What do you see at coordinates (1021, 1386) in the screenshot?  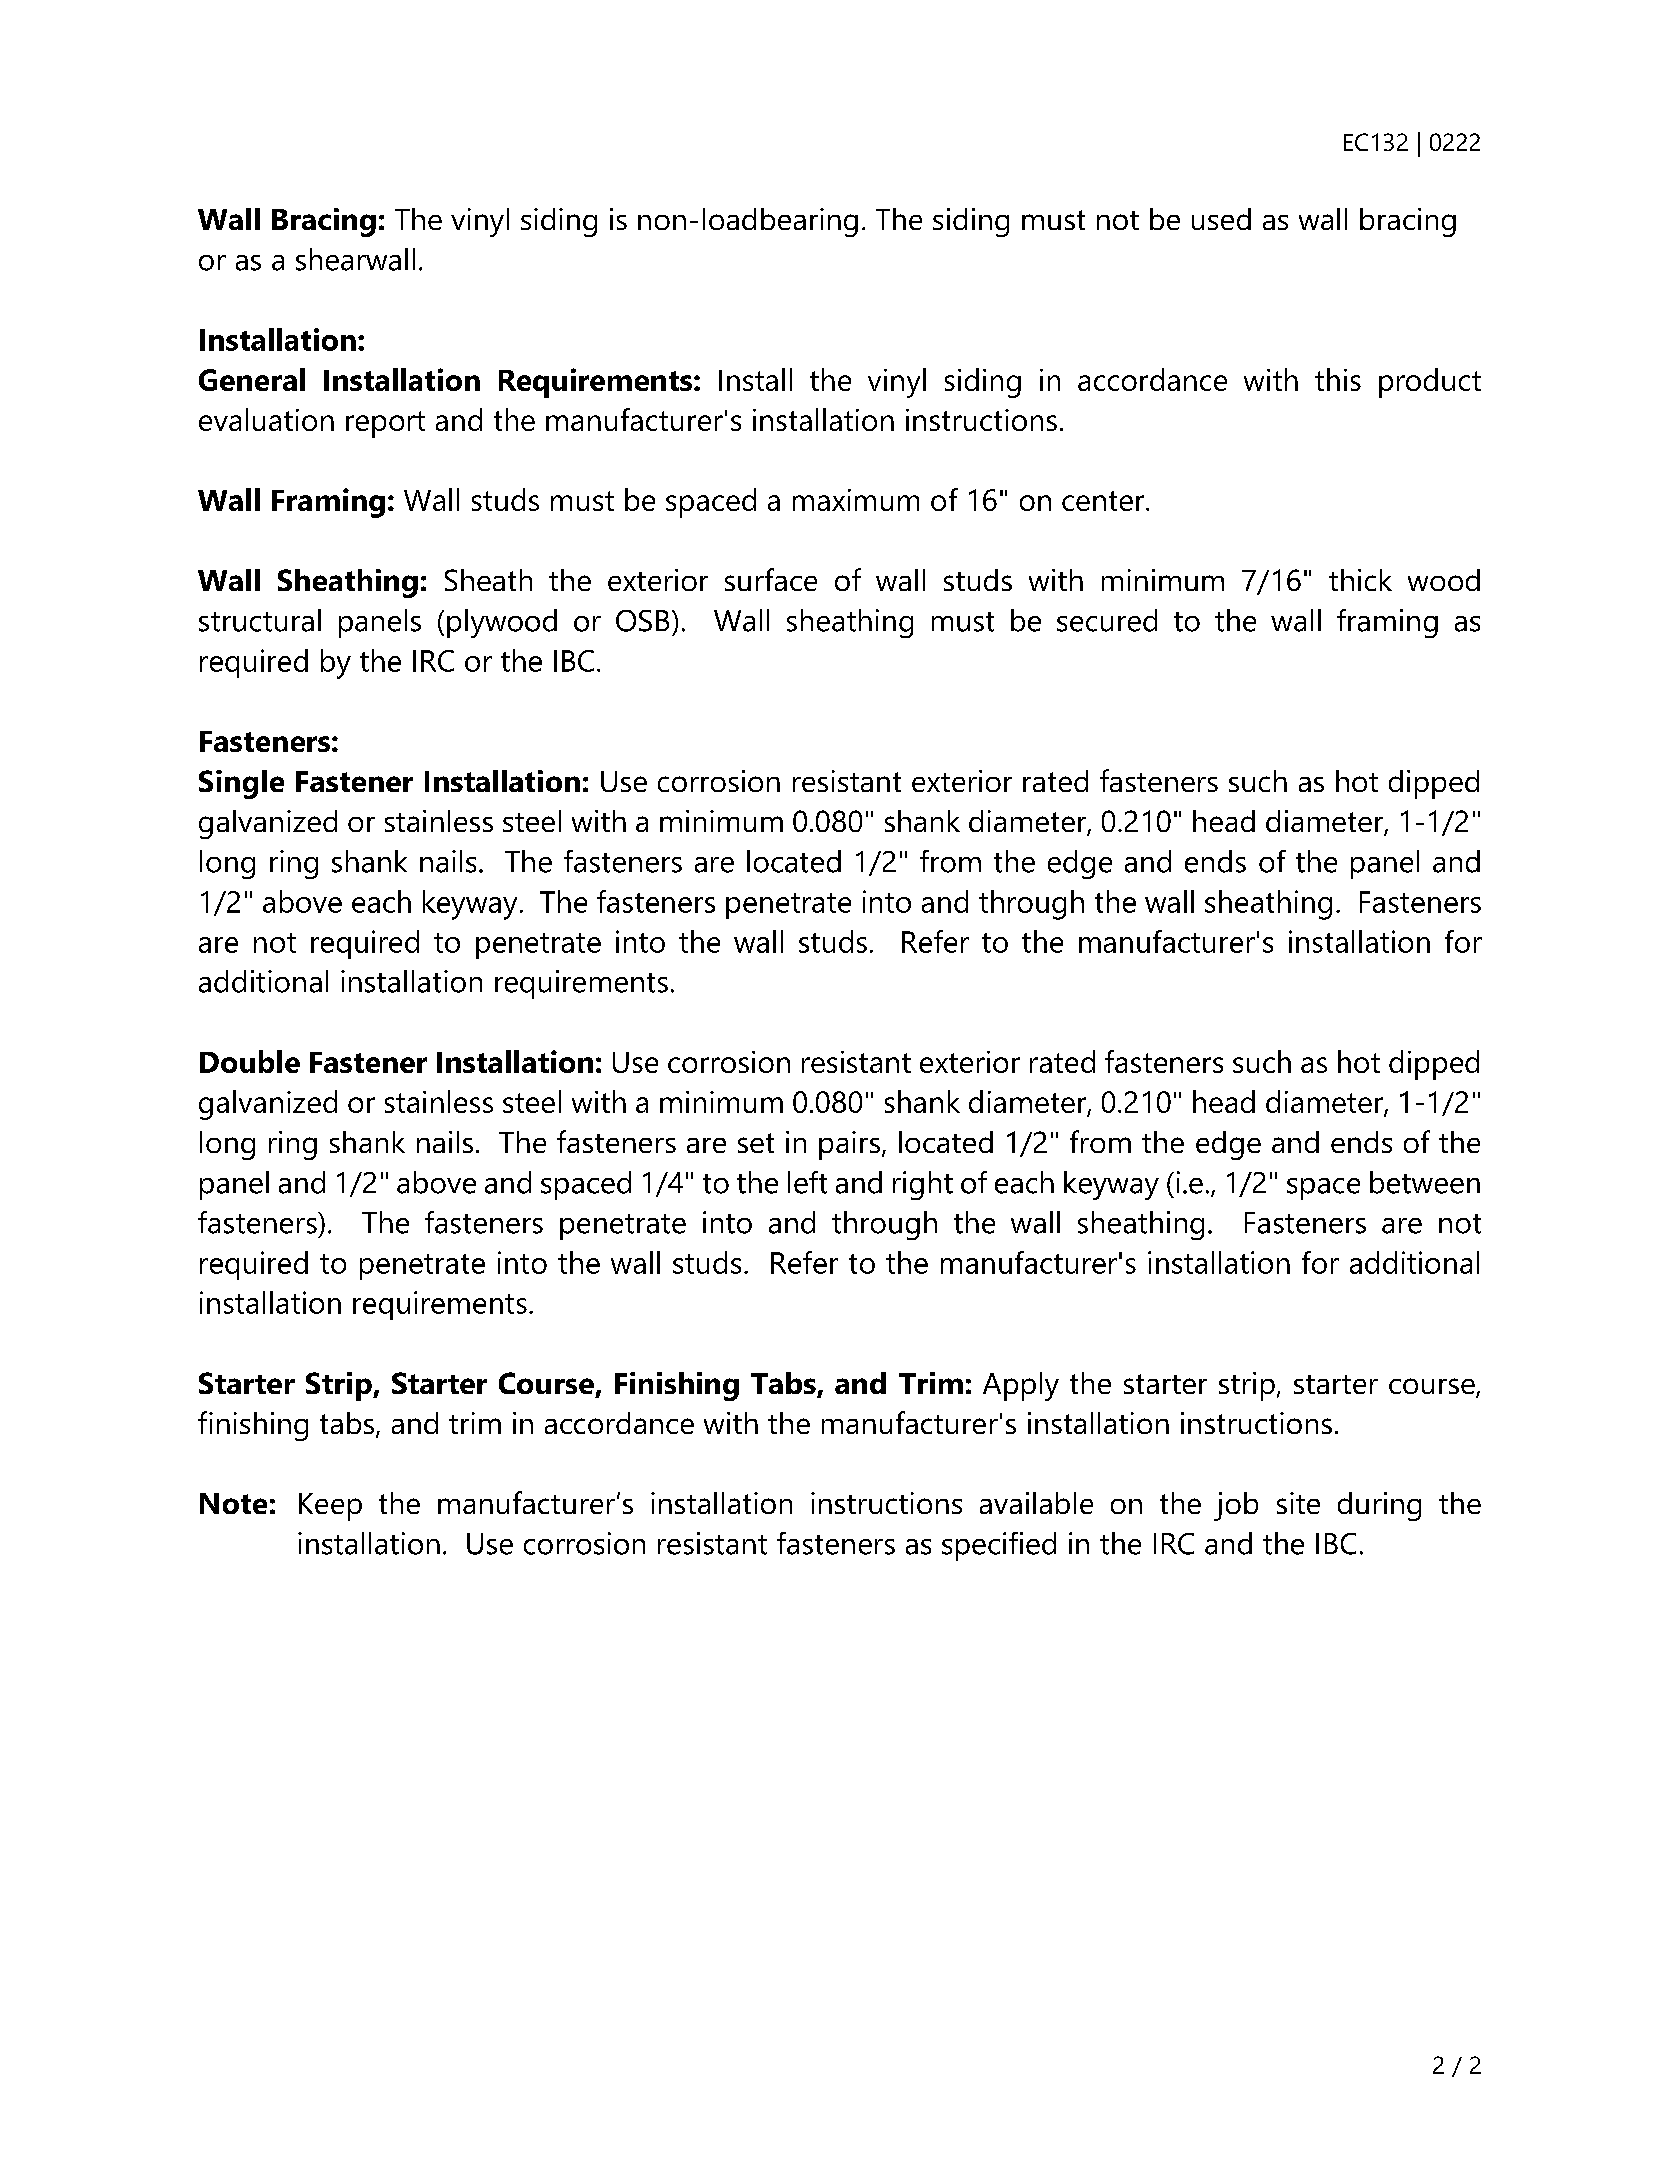 I see `Apply` at bounding box center [1021, 1386].
